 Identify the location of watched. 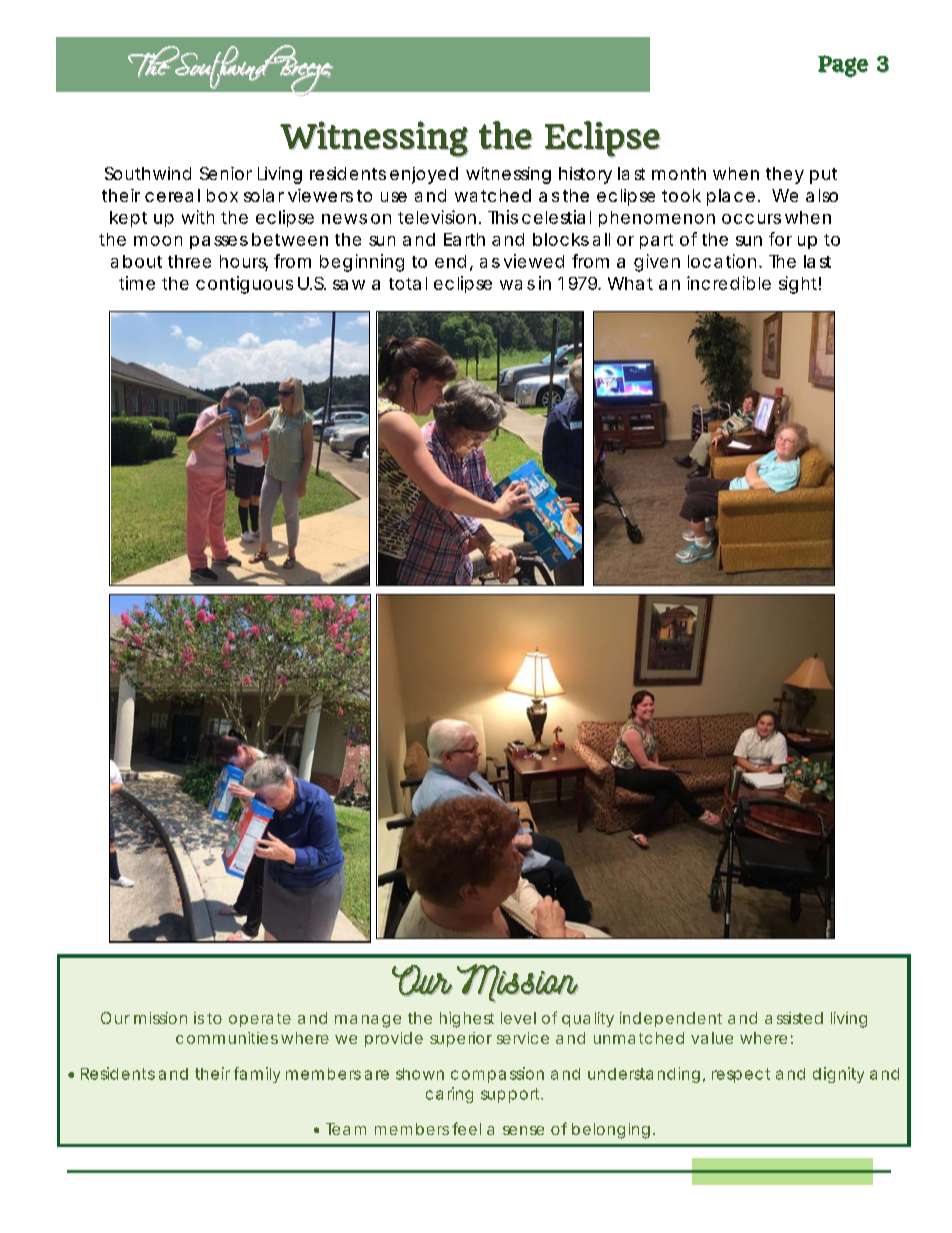
(493, 195).
